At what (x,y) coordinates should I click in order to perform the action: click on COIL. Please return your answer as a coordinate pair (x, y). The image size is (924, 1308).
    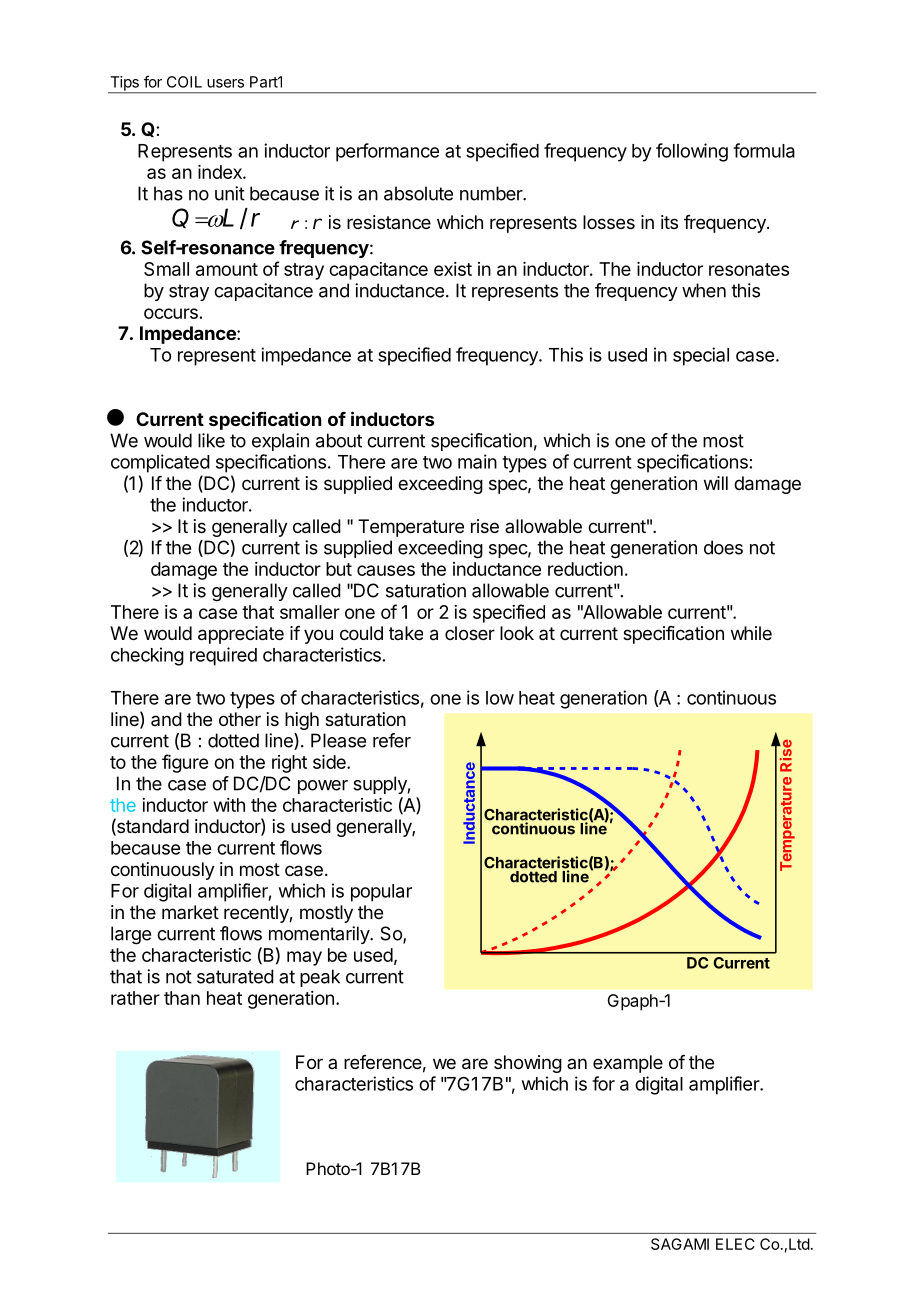
    Looking at the image, I should click on (184, 82).
